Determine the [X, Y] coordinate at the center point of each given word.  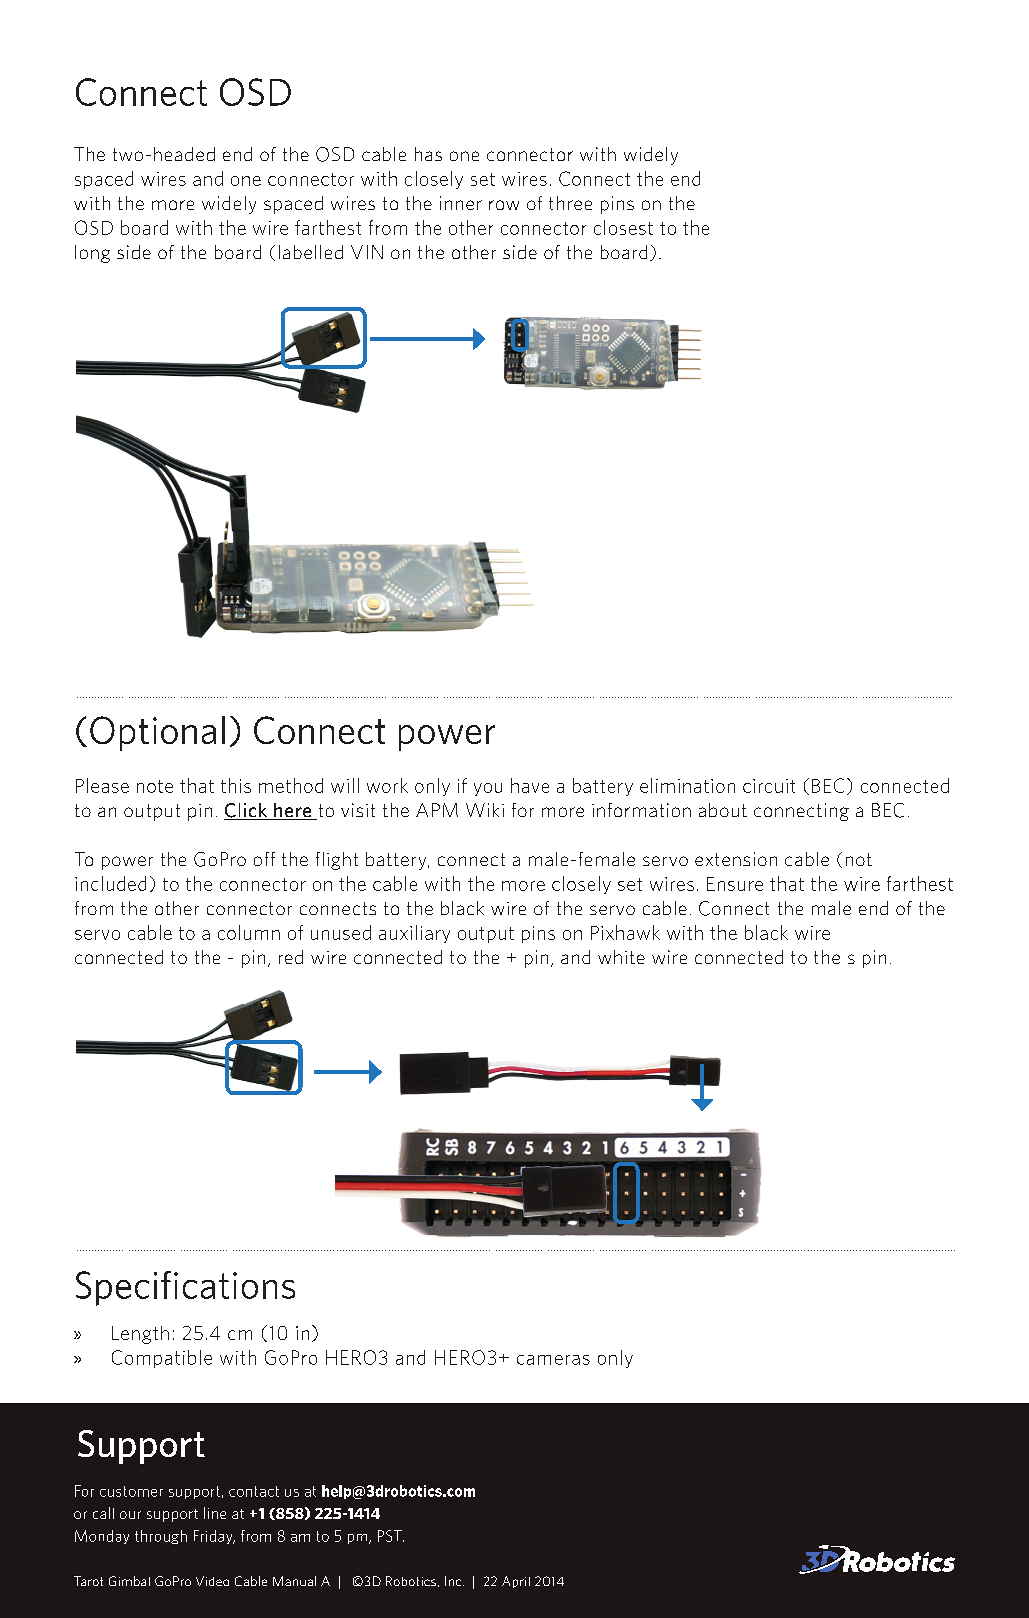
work [387, 785]
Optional [157, 733]
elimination [687, 785]
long [92, 254]
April [516, 1582]
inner [461, 203]
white [621, 957]
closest [623, 227]
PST [391, 1536]
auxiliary [414, 934]
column [249, 932]
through [161, 1537]
